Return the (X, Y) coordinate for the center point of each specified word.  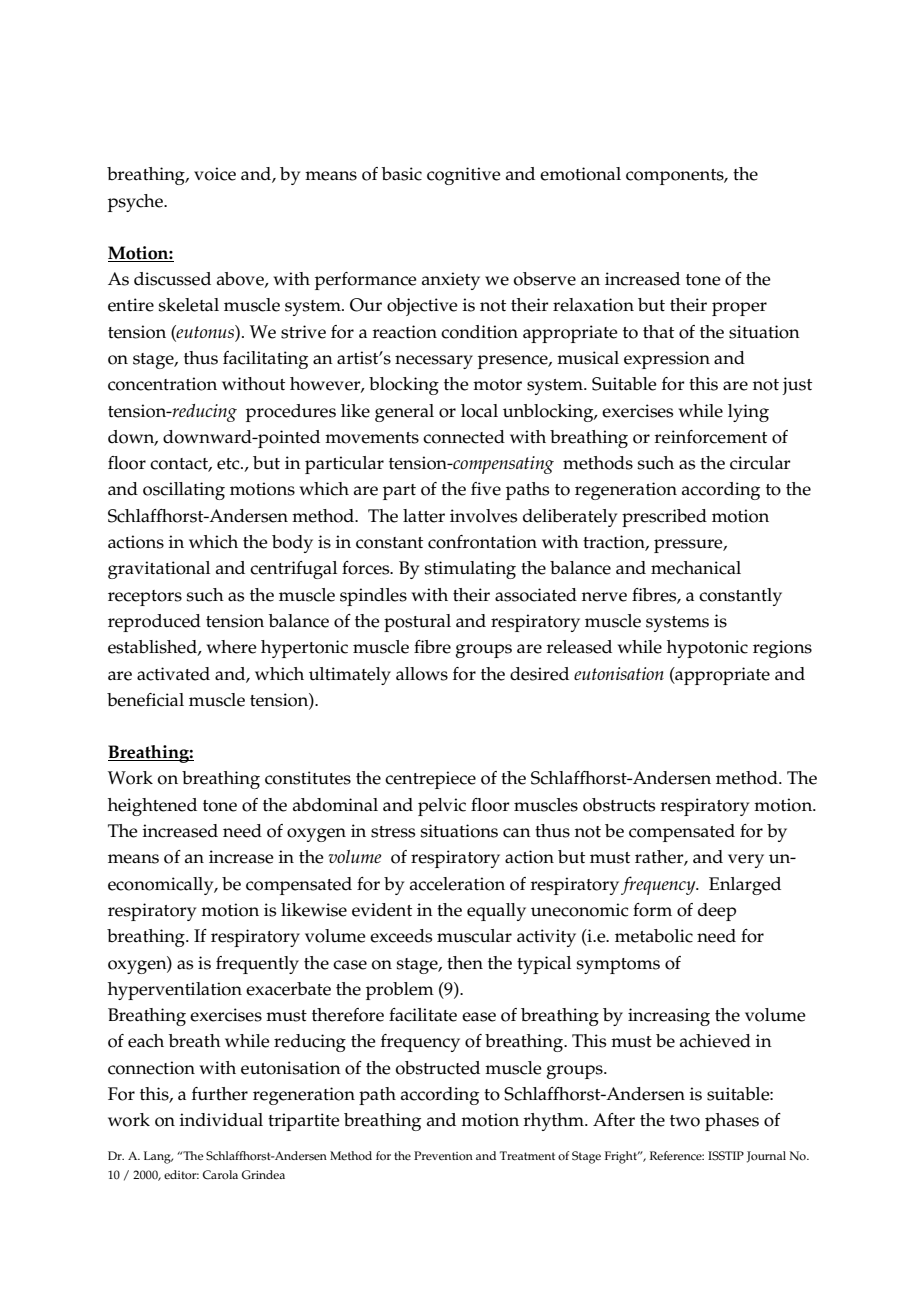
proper (739, 309)
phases (732, 1122)
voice (215, 174)
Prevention (443, 1155)
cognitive (464, 176)
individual (221, 1120)
